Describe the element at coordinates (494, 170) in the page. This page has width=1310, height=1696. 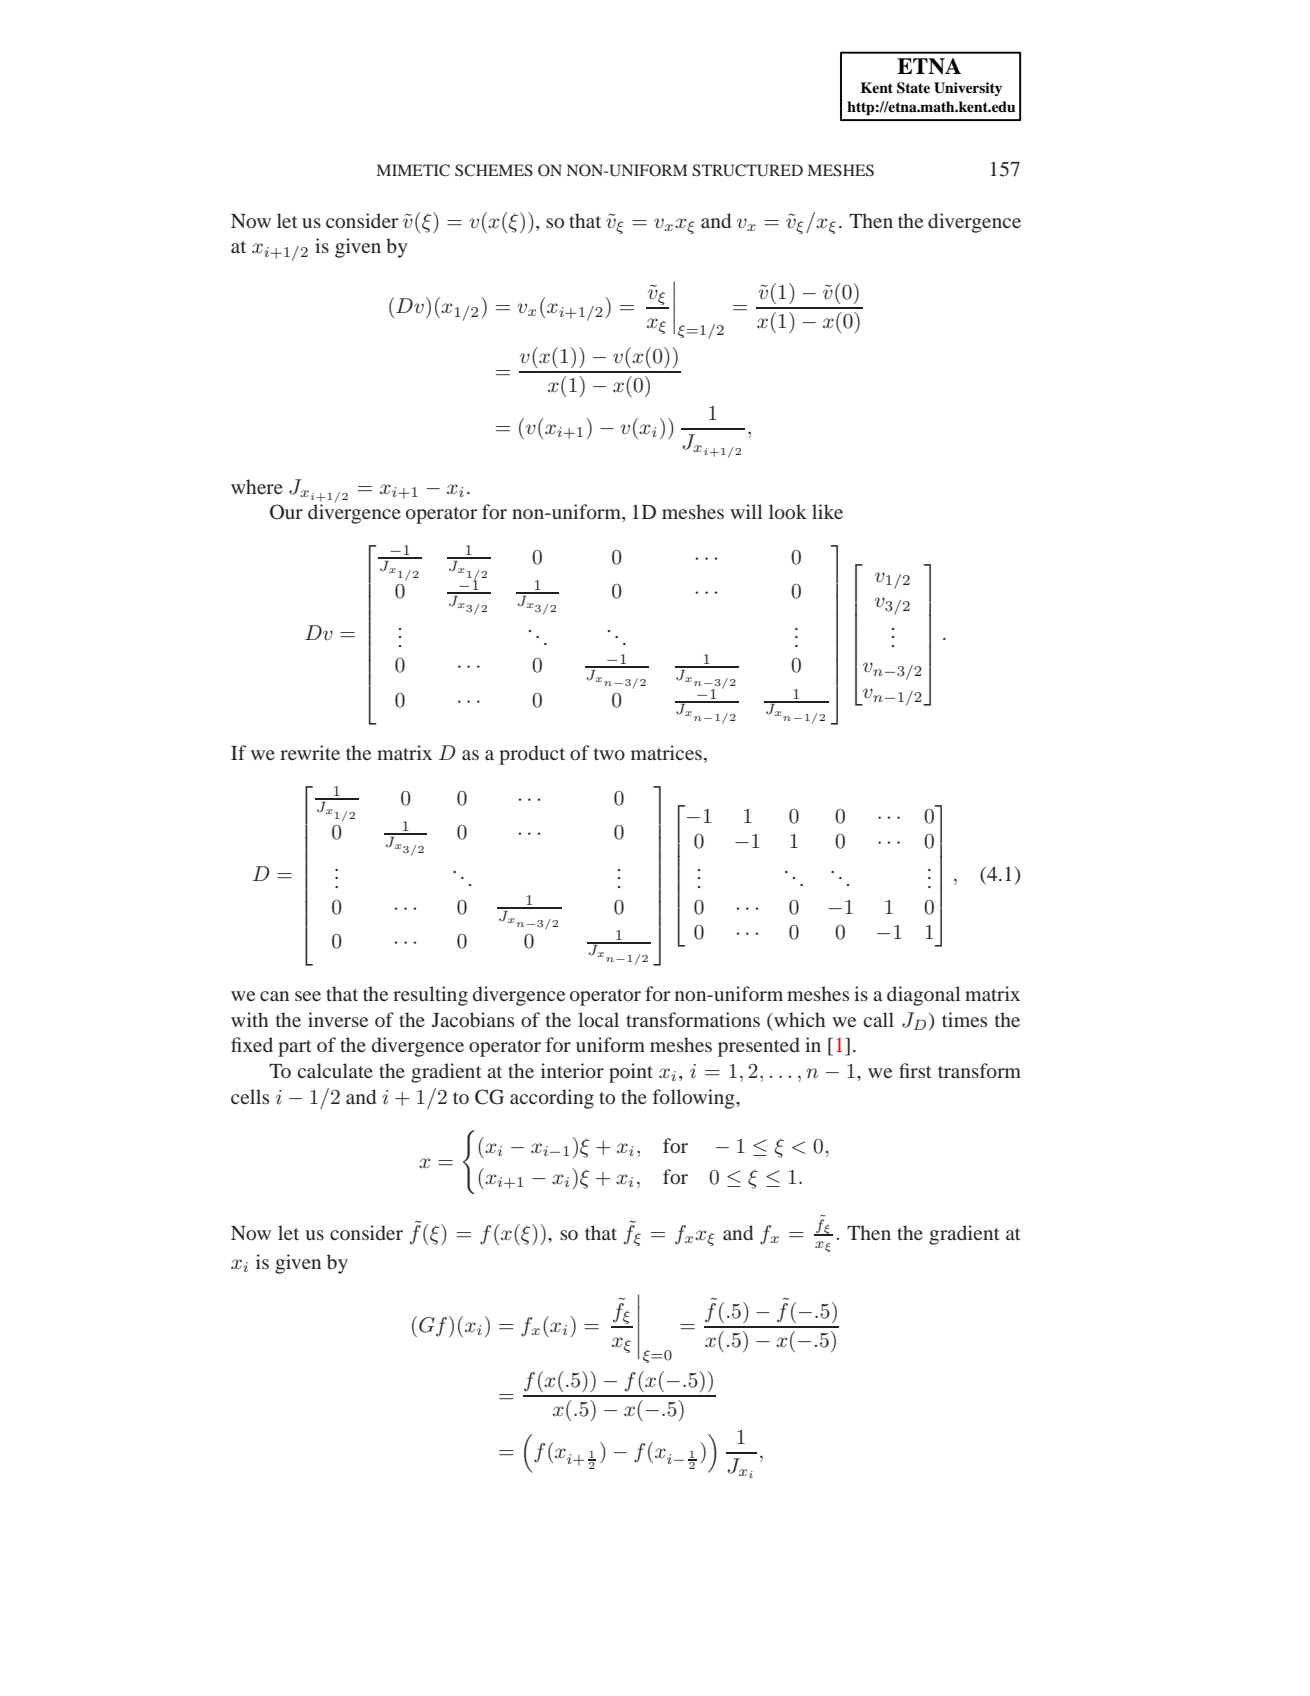
I see `SCHEMES` at that location.
